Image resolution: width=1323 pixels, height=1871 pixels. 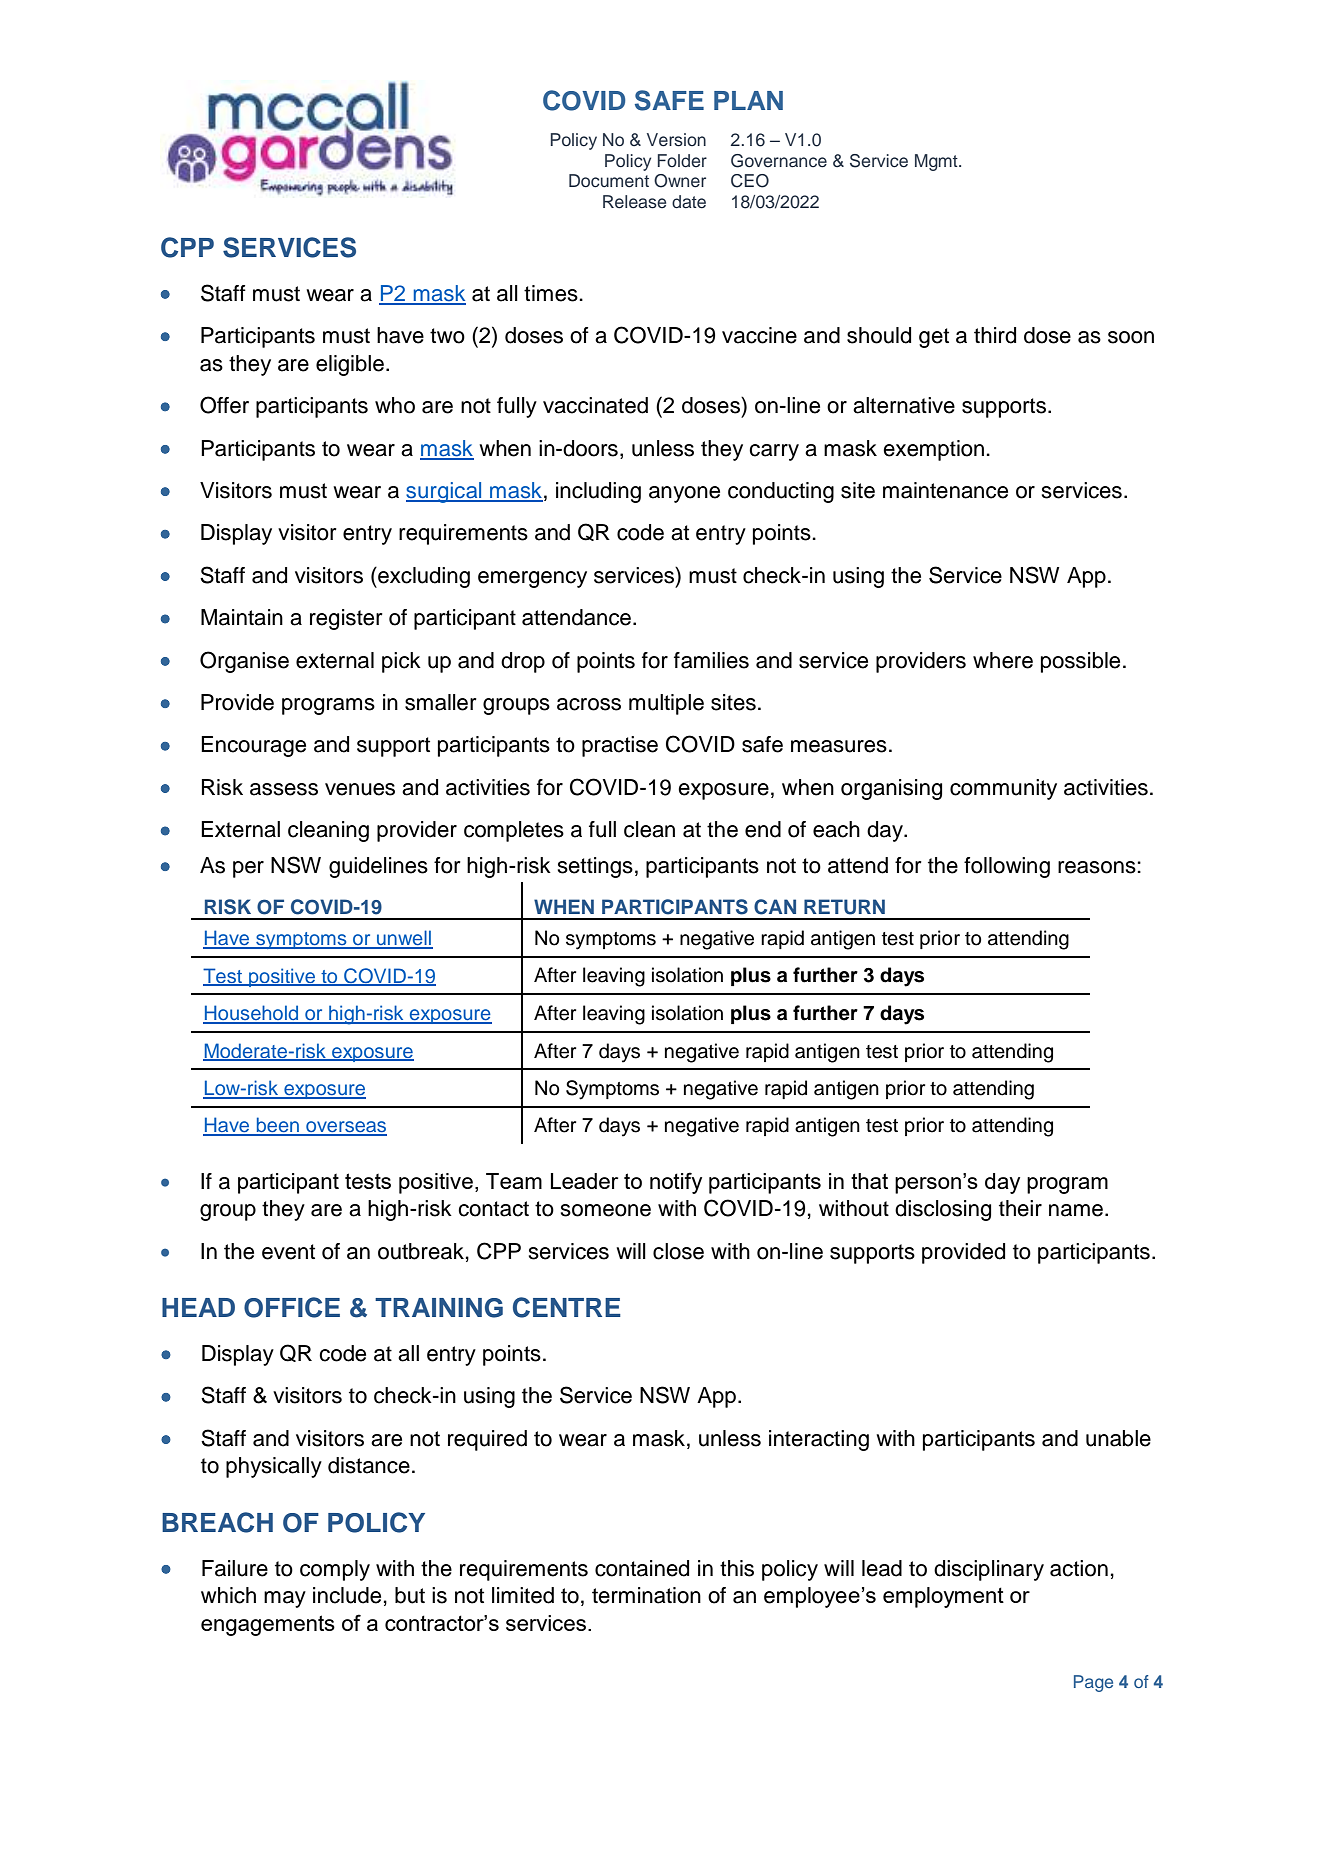 I want to click on eligible, so click(x=350, y=365).
